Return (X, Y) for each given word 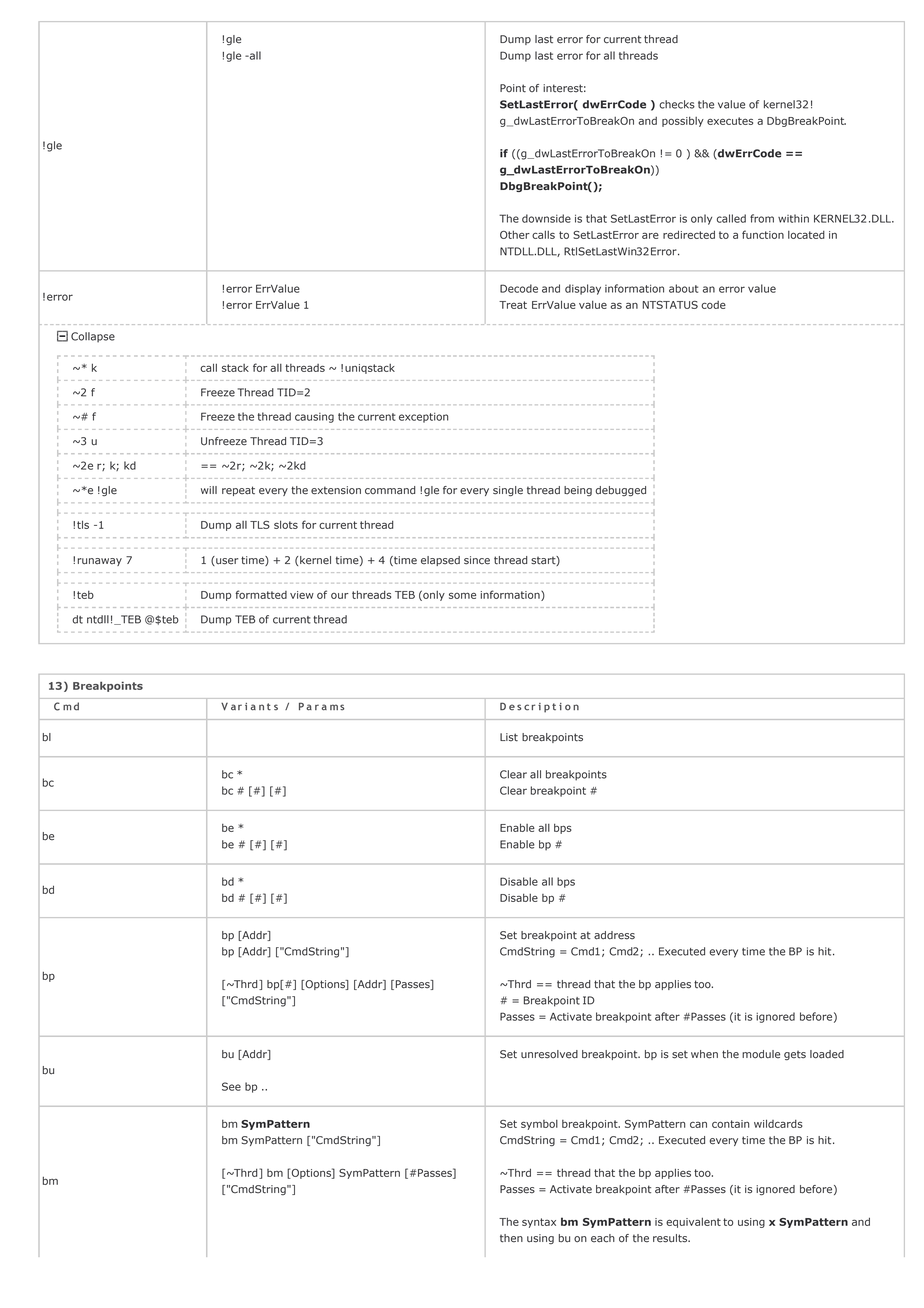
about (683, 288)
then (511, 1238)
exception (423, 417)
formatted (261, 594)
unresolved (549, 1054)
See (231, 1086)
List (509, 737)
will (209, 490)
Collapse (93, 337)
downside (546, 218)
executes (730, 121)
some (462, 595)
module (761, 1054)
